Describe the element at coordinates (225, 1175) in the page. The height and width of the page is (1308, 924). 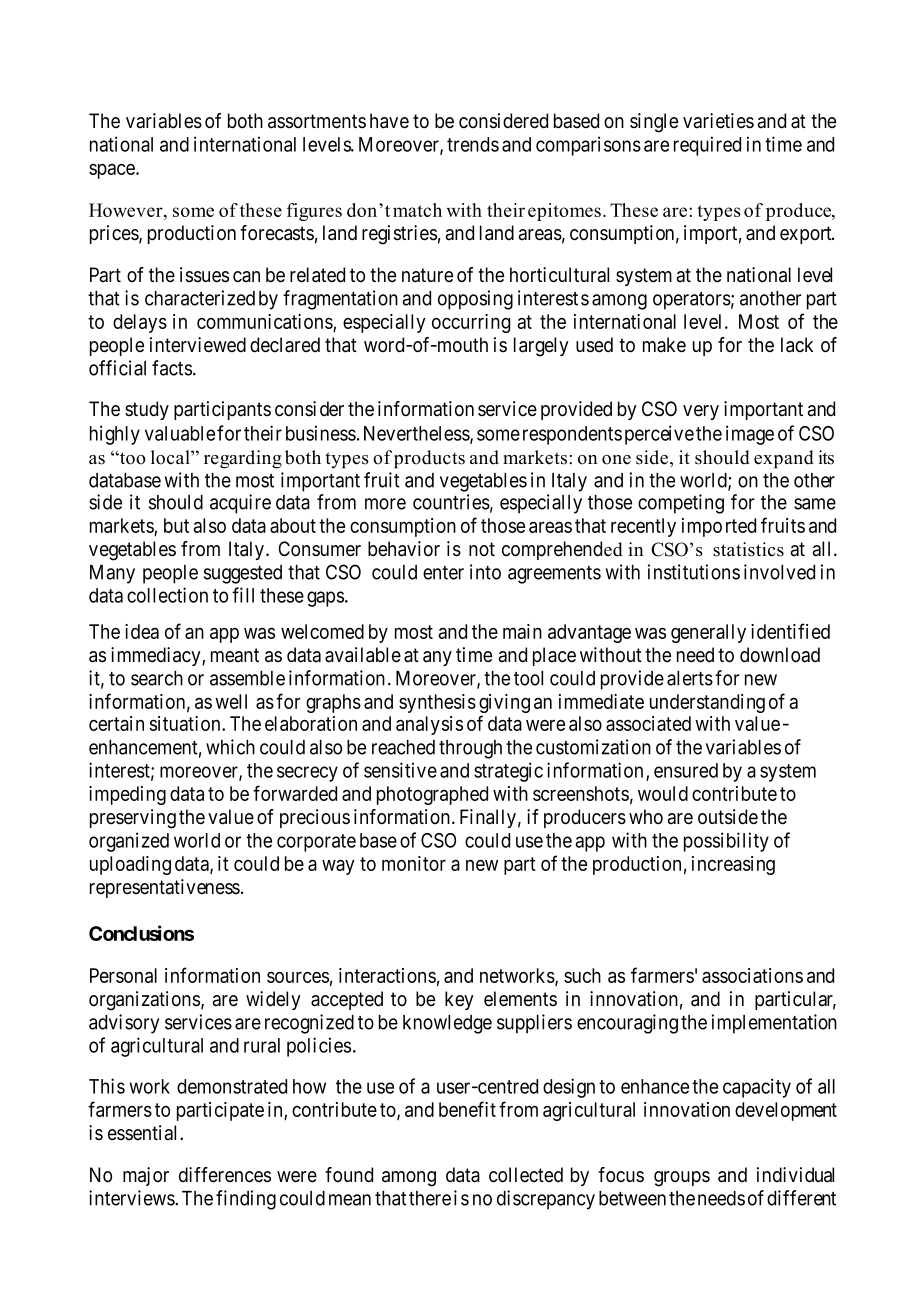
I see `differences` at that location.
